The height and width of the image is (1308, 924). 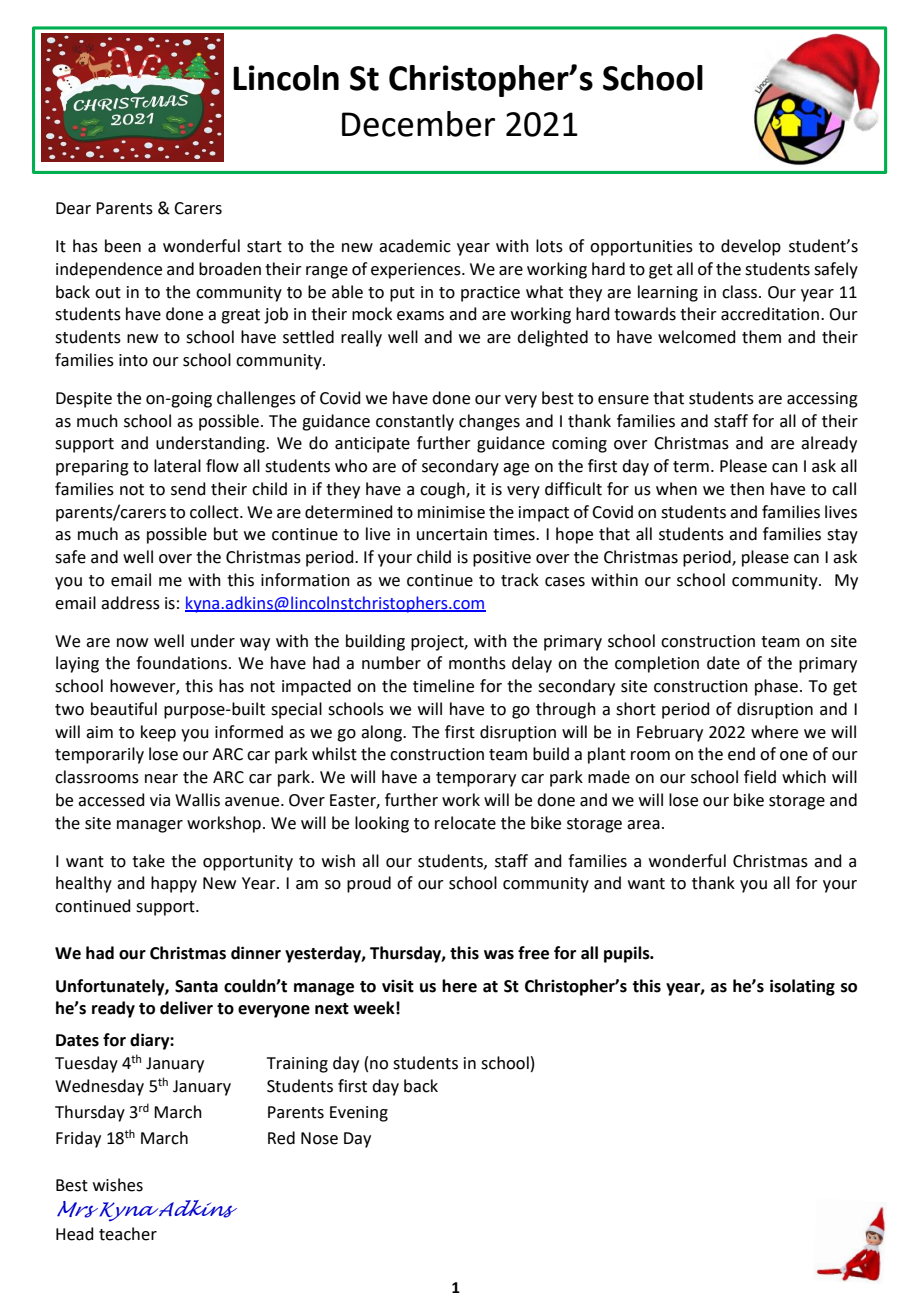 What do you see at coordinates (398, 986) in the image?
I see `visit` at bounding box center [398, 986].
